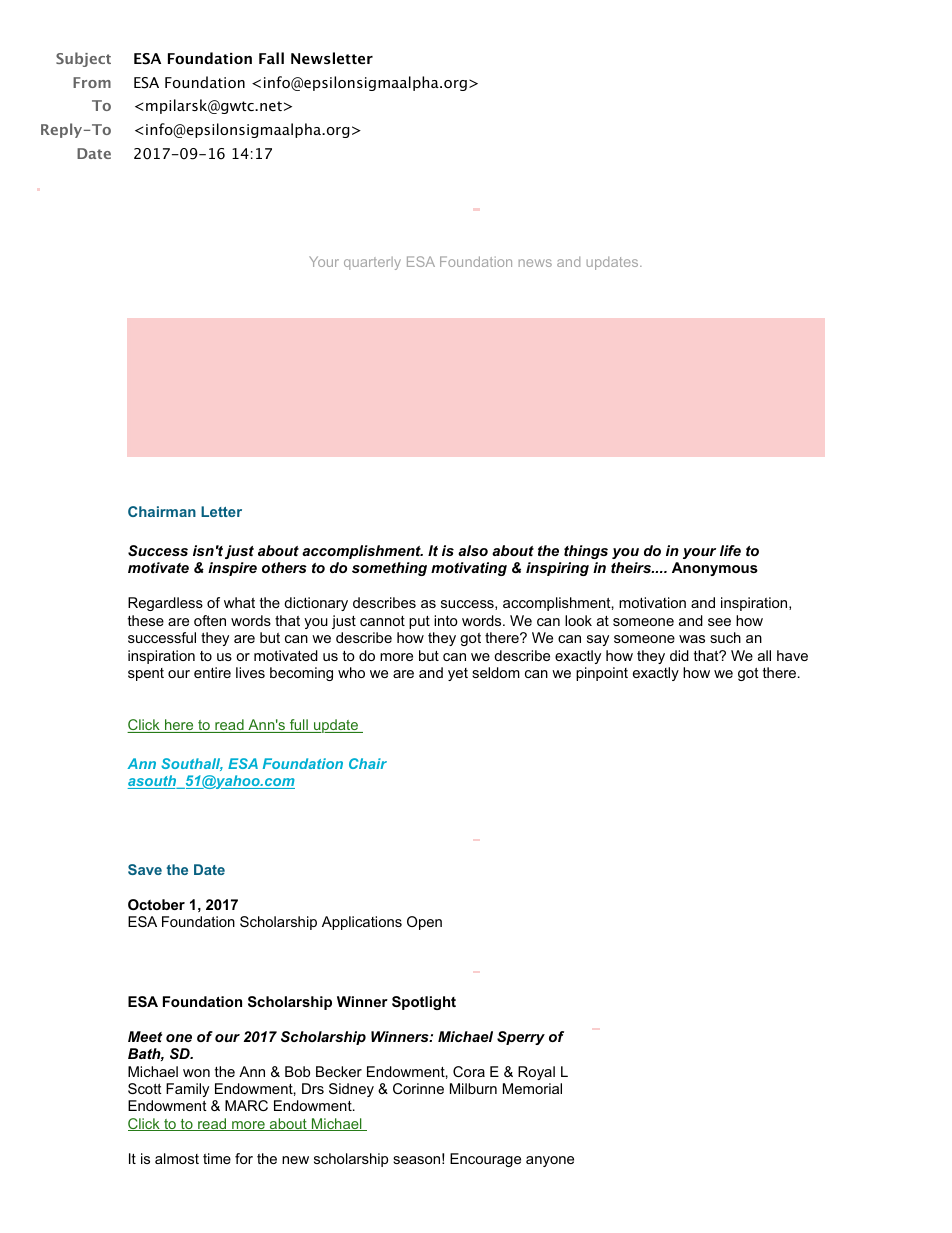 Image resolution: width=952 pixels, height=1233 pixels. I want to click on Corinne, so click(418, 1088).
